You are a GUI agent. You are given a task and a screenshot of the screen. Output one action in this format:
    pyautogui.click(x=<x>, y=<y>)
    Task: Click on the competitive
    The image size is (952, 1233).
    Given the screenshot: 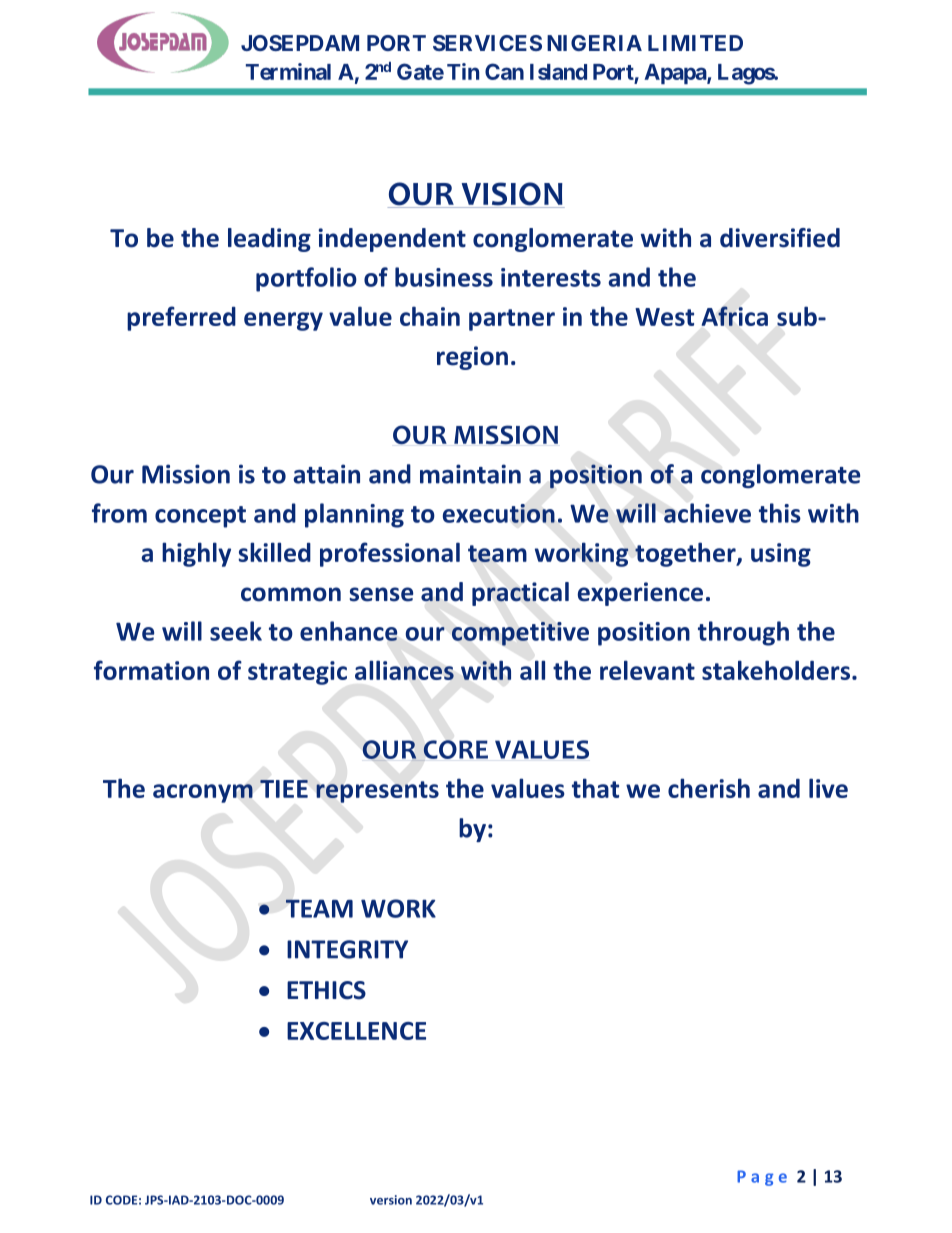 What is the action you would take?
    pyautogui.click(x=520, y=634)
